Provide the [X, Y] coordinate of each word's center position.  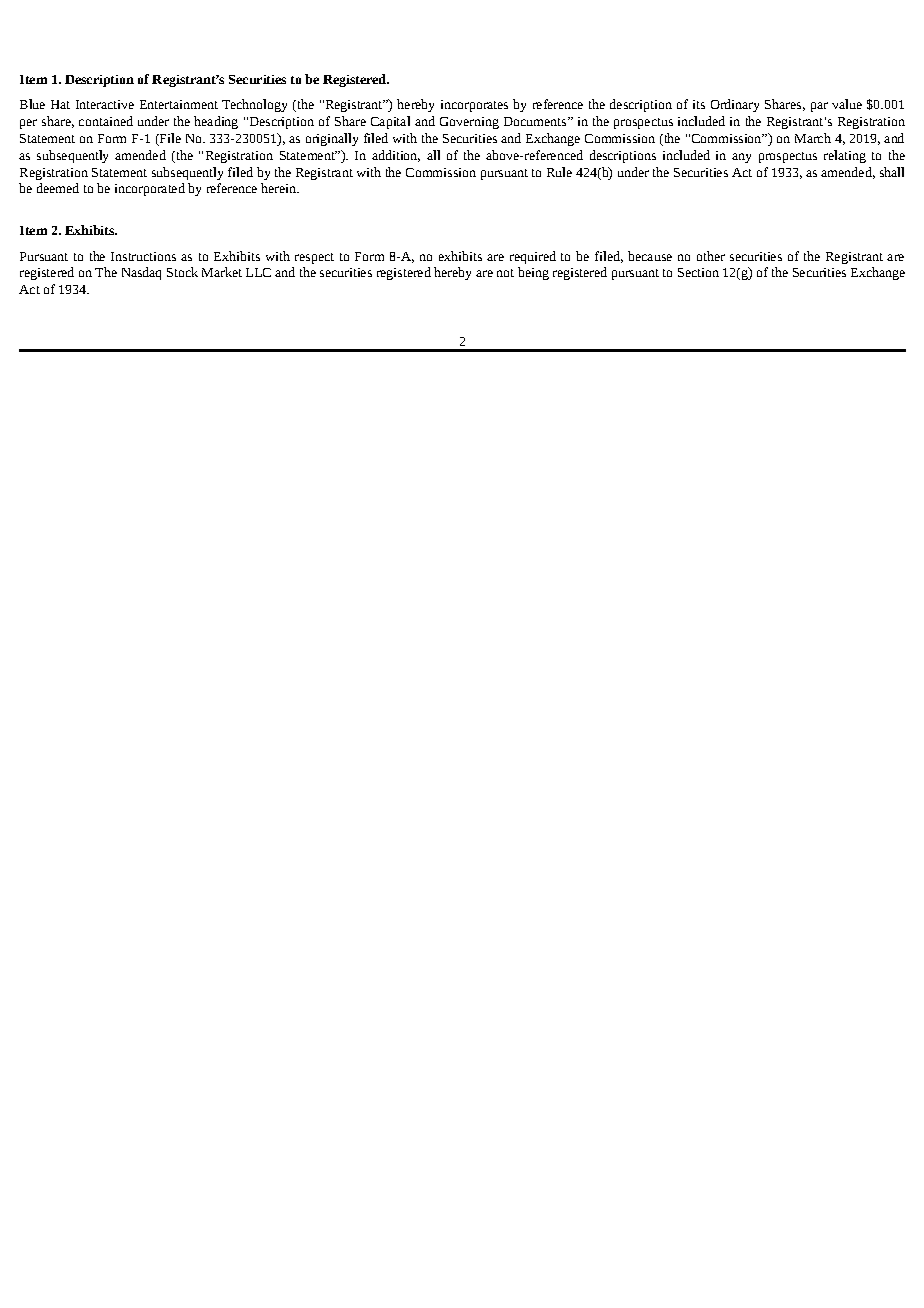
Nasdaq [141, 273]
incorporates [474, 106]
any [741, 158]
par [819, 107]
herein [279, 188]
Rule [559, 172]
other [711, 256]
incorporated [150, 189]
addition [396, 156]
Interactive [105, 104]
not [505, 273]
